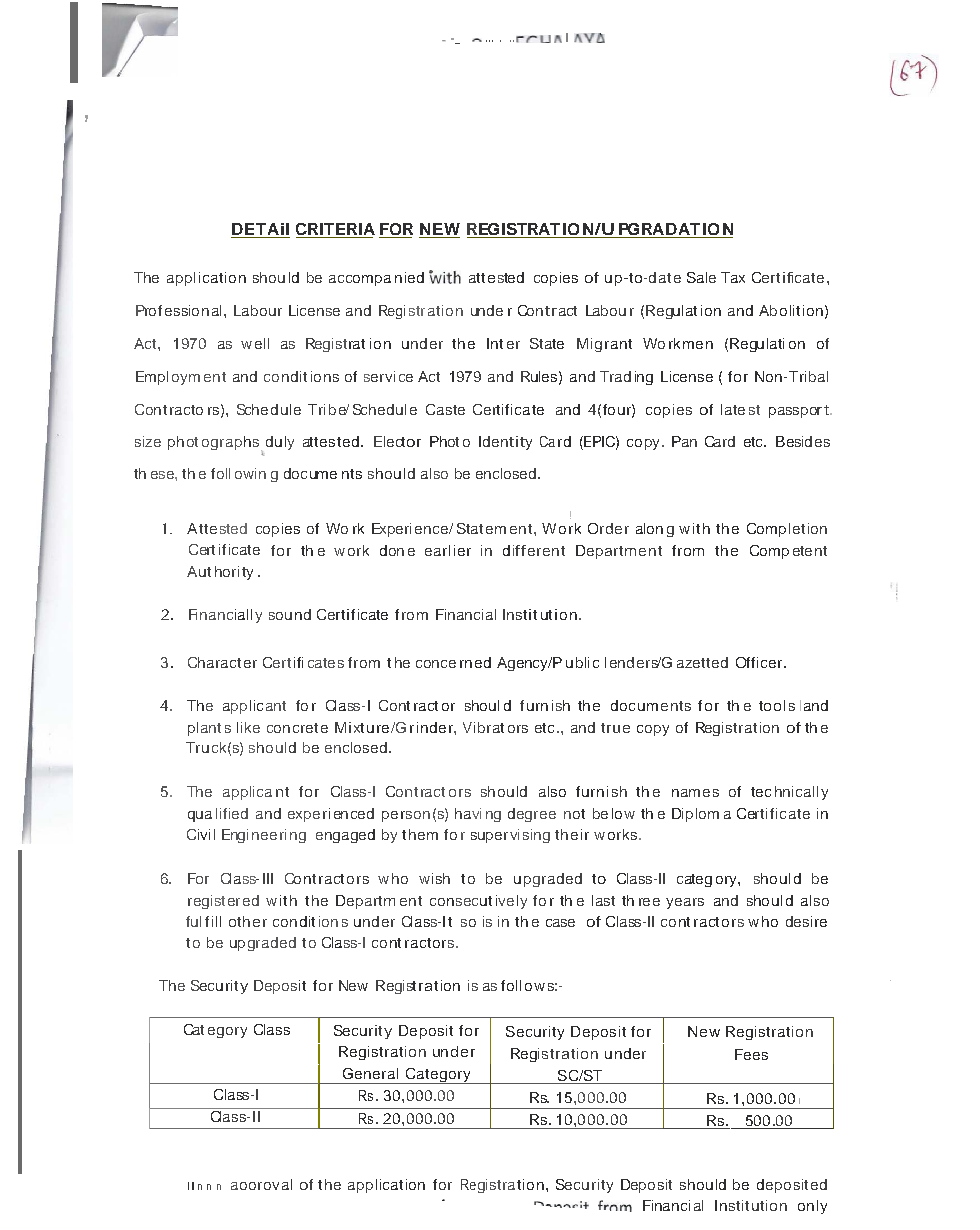 The width and height of the document is (980, 1230). I want to click on tools, so click(777, 705).
